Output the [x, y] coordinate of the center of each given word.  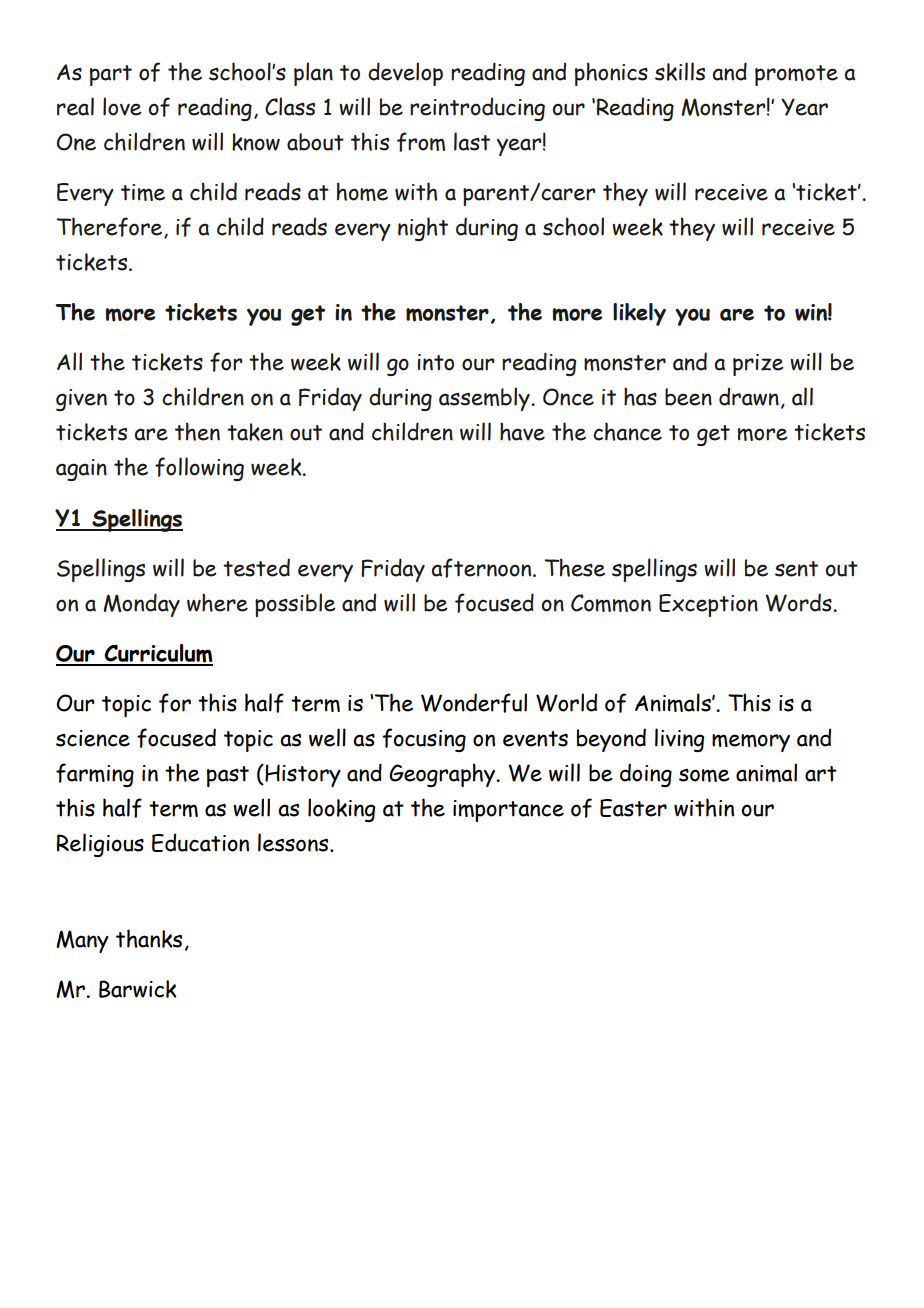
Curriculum [158, 654]
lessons [294, 842]
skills [680, 71]
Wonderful [474, 703]
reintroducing [477, 109]
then [197, 431]
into [436, 362]
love [122, 106]
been [688, 397]
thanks [149, 938]
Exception [708, 605]
